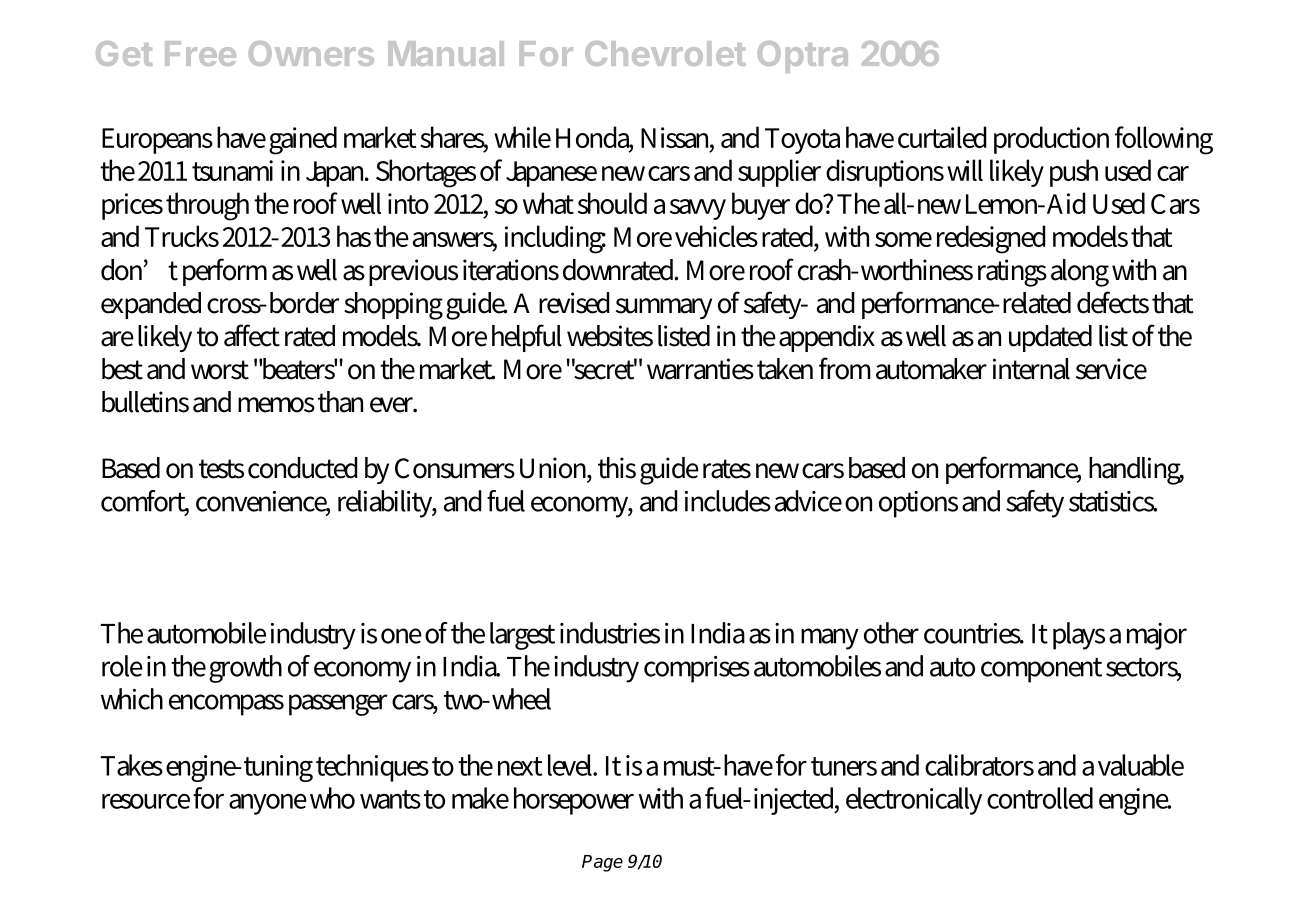 Image resolution: width=1311 pixels, height=924 pixels. I want to click on production, so click(1051, 140).
